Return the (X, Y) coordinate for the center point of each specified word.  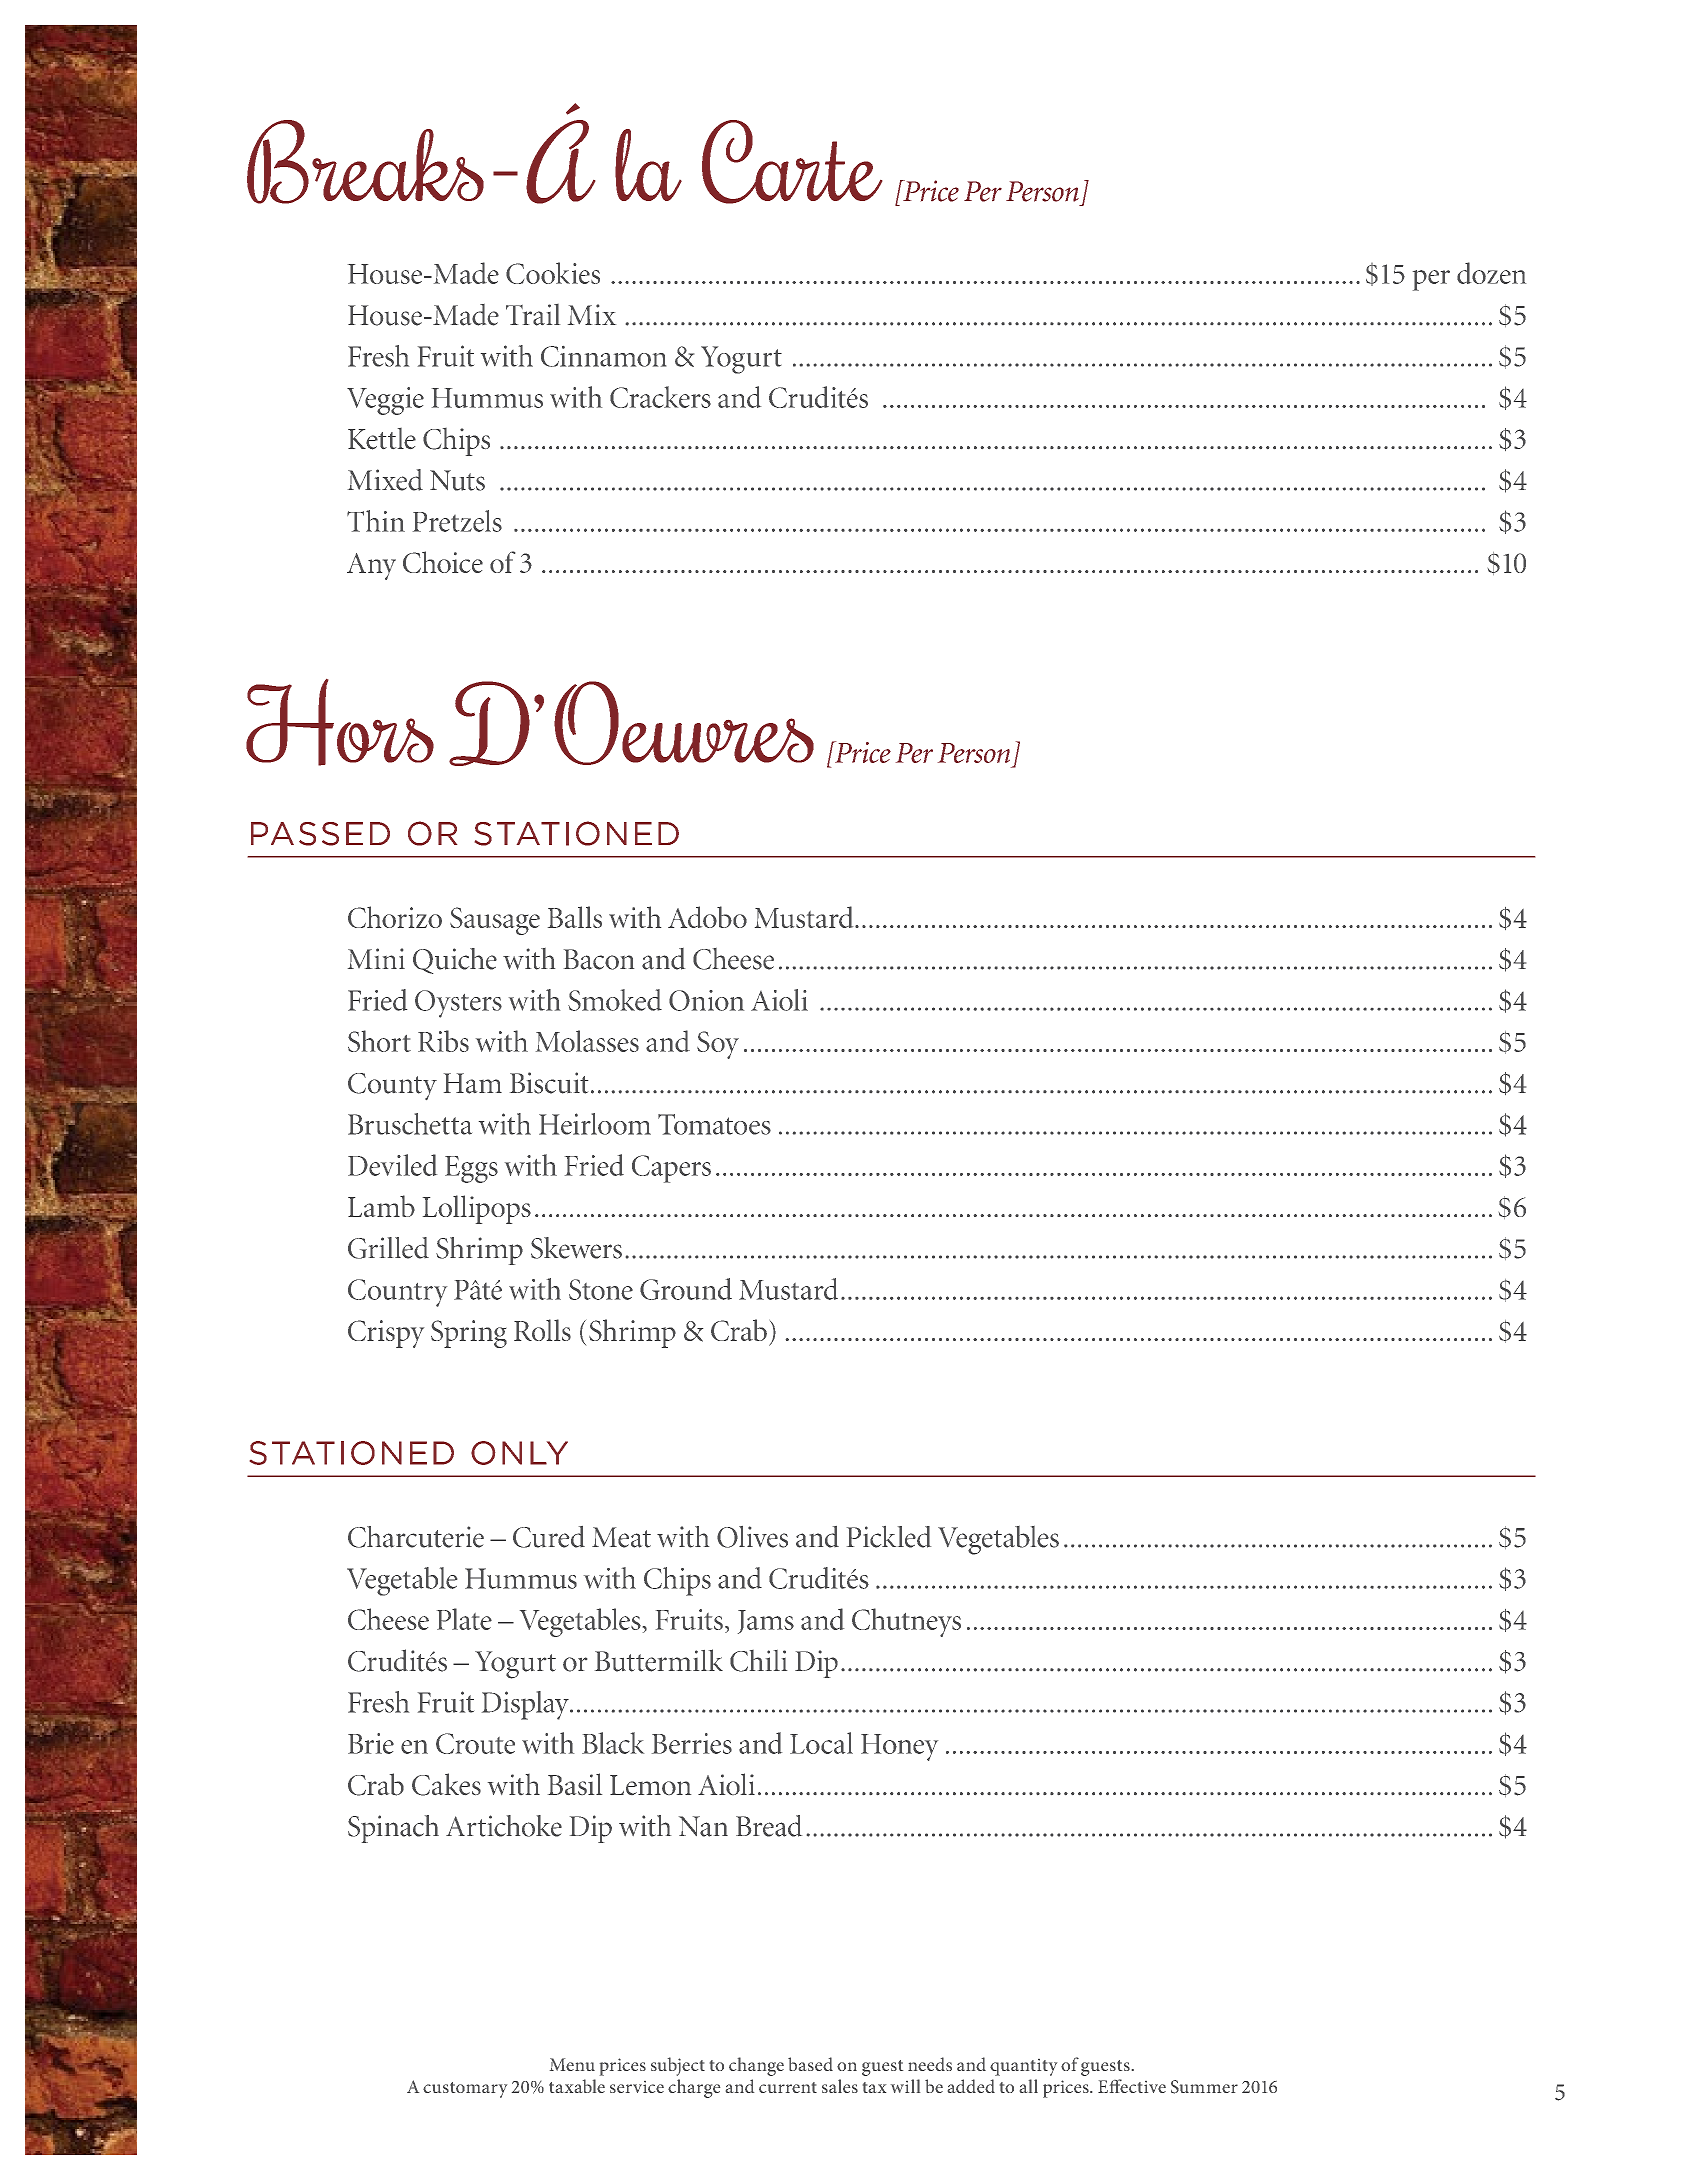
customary (465, 2090)
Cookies (553, 273)
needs (930, 2064)
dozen (1491, 273)
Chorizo (395, 917)
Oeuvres (684, 723)
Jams (766, 1622)
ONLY (519, 1453)
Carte (792, 162)
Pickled (889, 1537)
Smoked (615, 1000)
